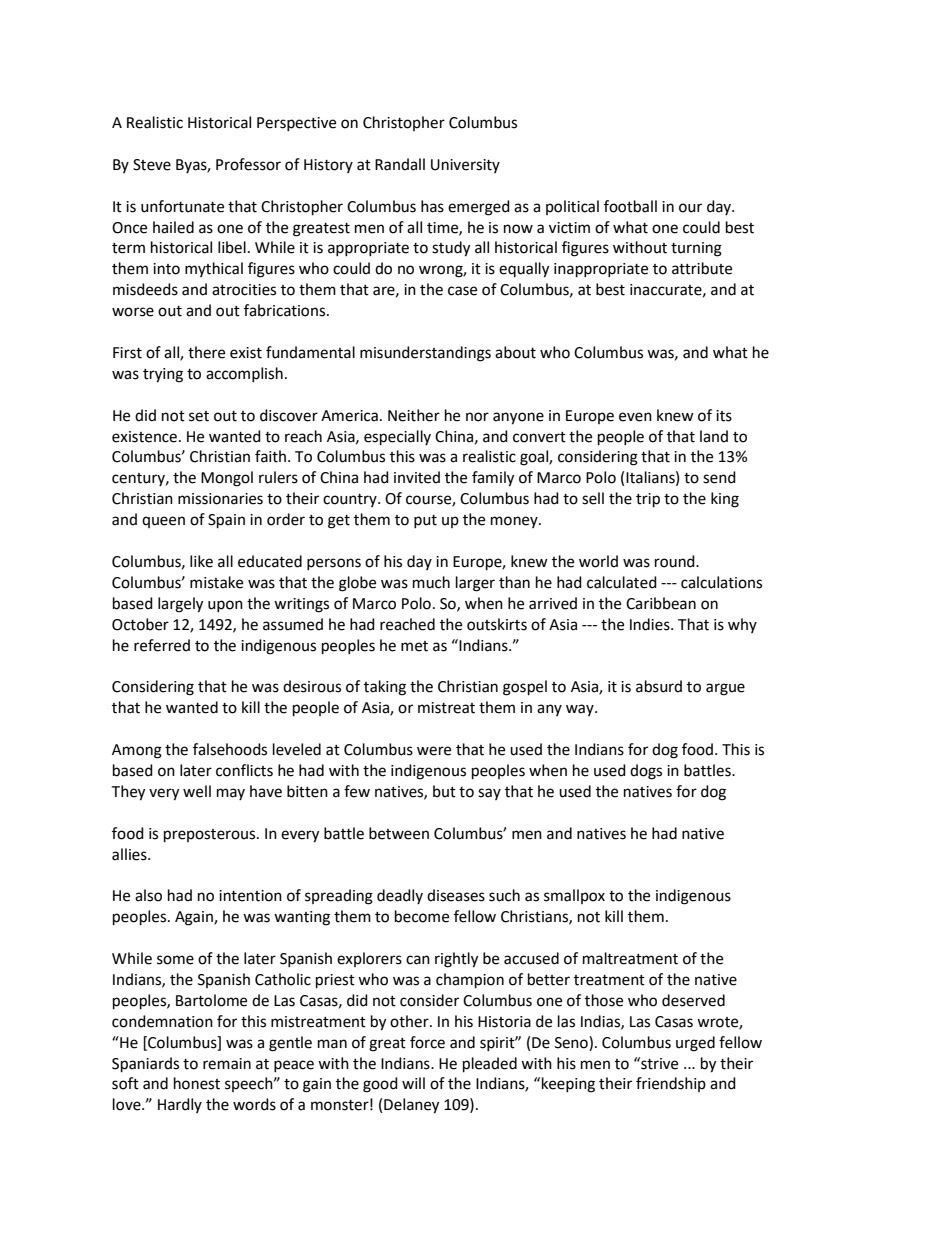  I want to click on Mongol, so click(227, 479).
